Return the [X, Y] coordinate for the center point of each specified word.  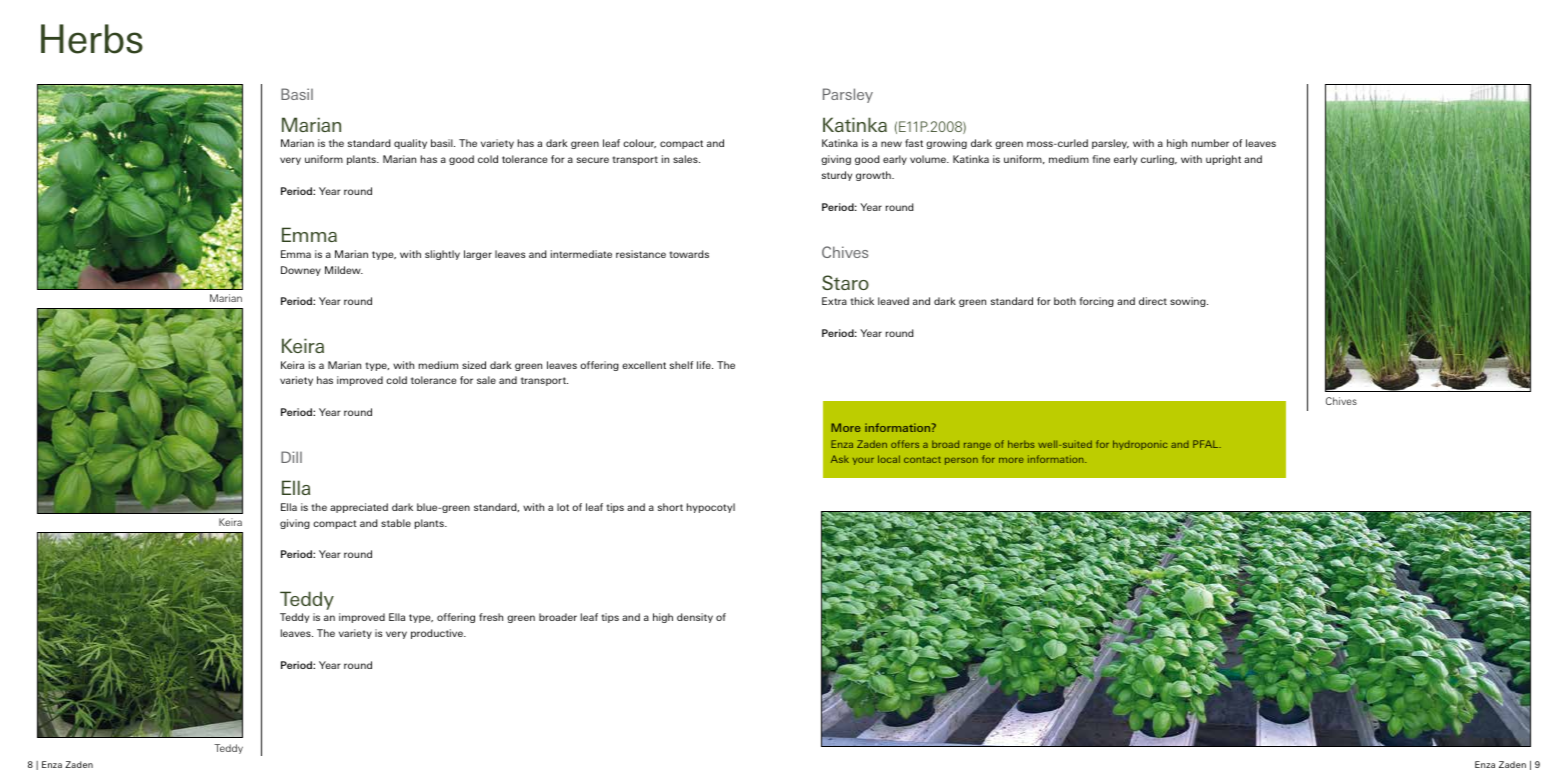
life [705, 365]
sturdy [837, 176]
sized [474, 365]
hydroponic [1140, 445]
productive [438, 634]
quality [410, 144]
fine [1101, 159]
